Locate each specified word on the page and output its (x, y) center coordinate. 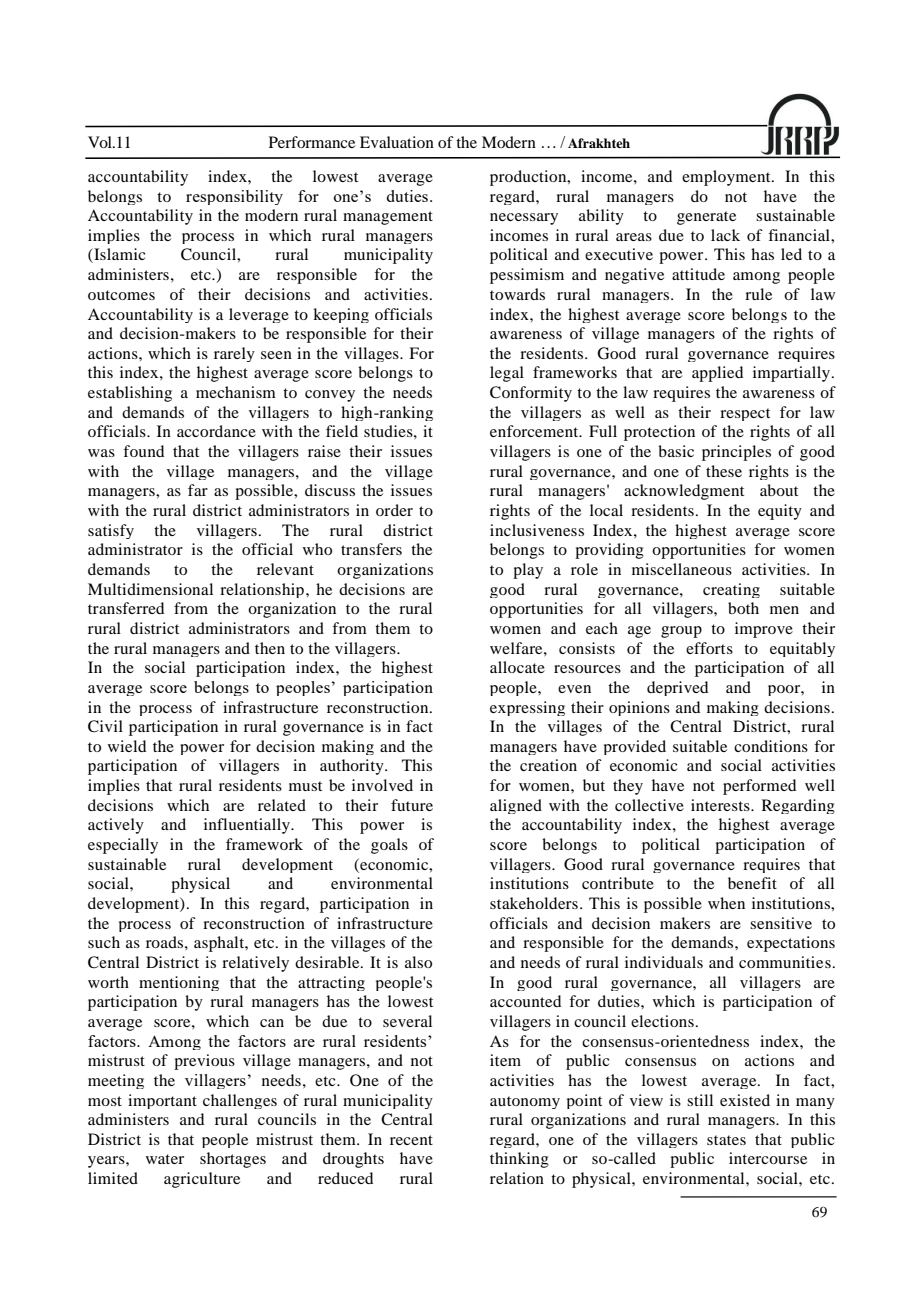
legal (507, 374)
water (165, 1159)
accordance (216, 431)
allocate (517, 667)
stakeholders (534, 903)
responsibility (234, 197)
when (726, 903)
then (270, 648)
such (104, 942)
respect (745, 414)
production (529, 178)
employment (727, 178)
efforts (709, 648)
